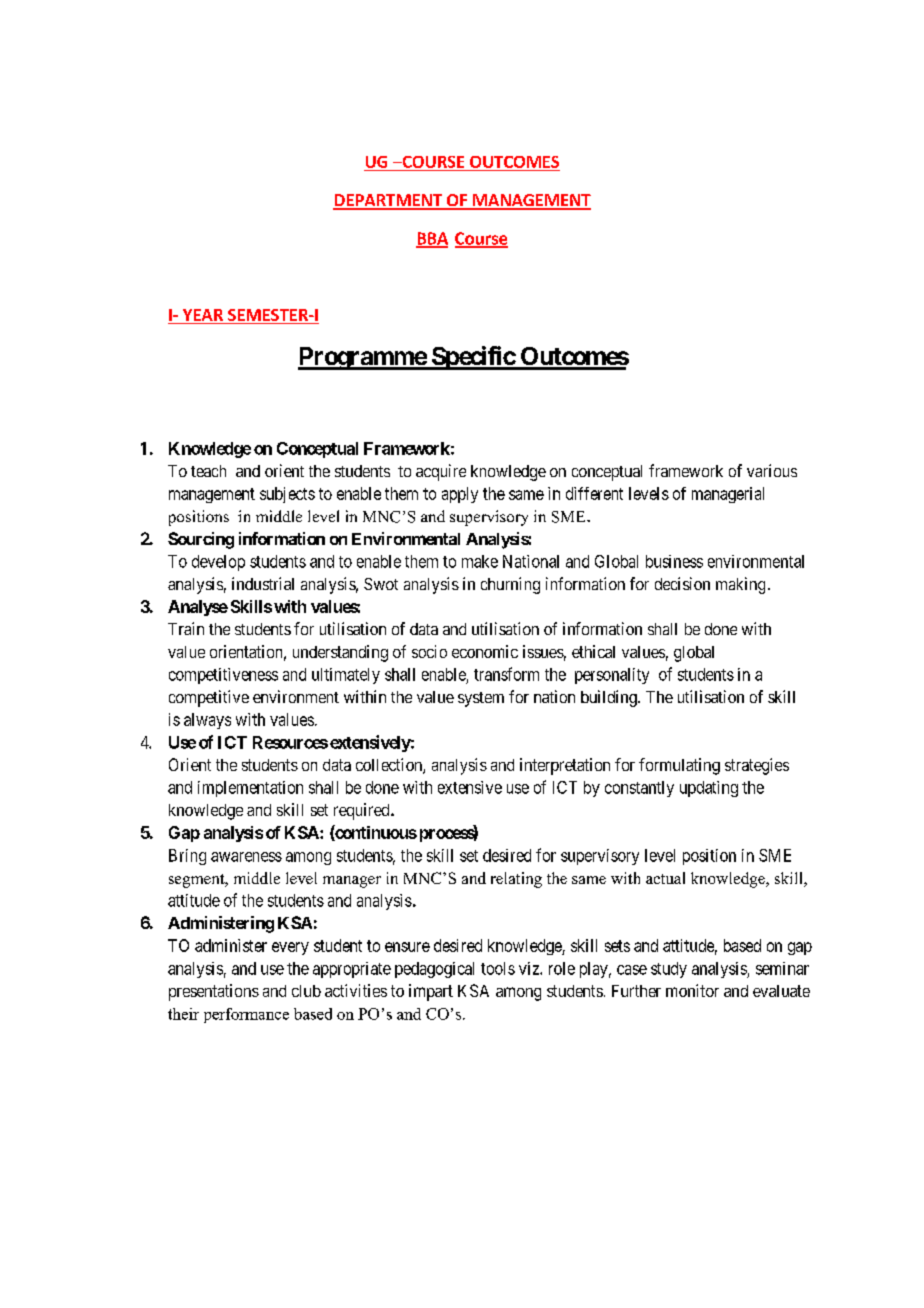  I want to click on formulating, so click(679, 766).
